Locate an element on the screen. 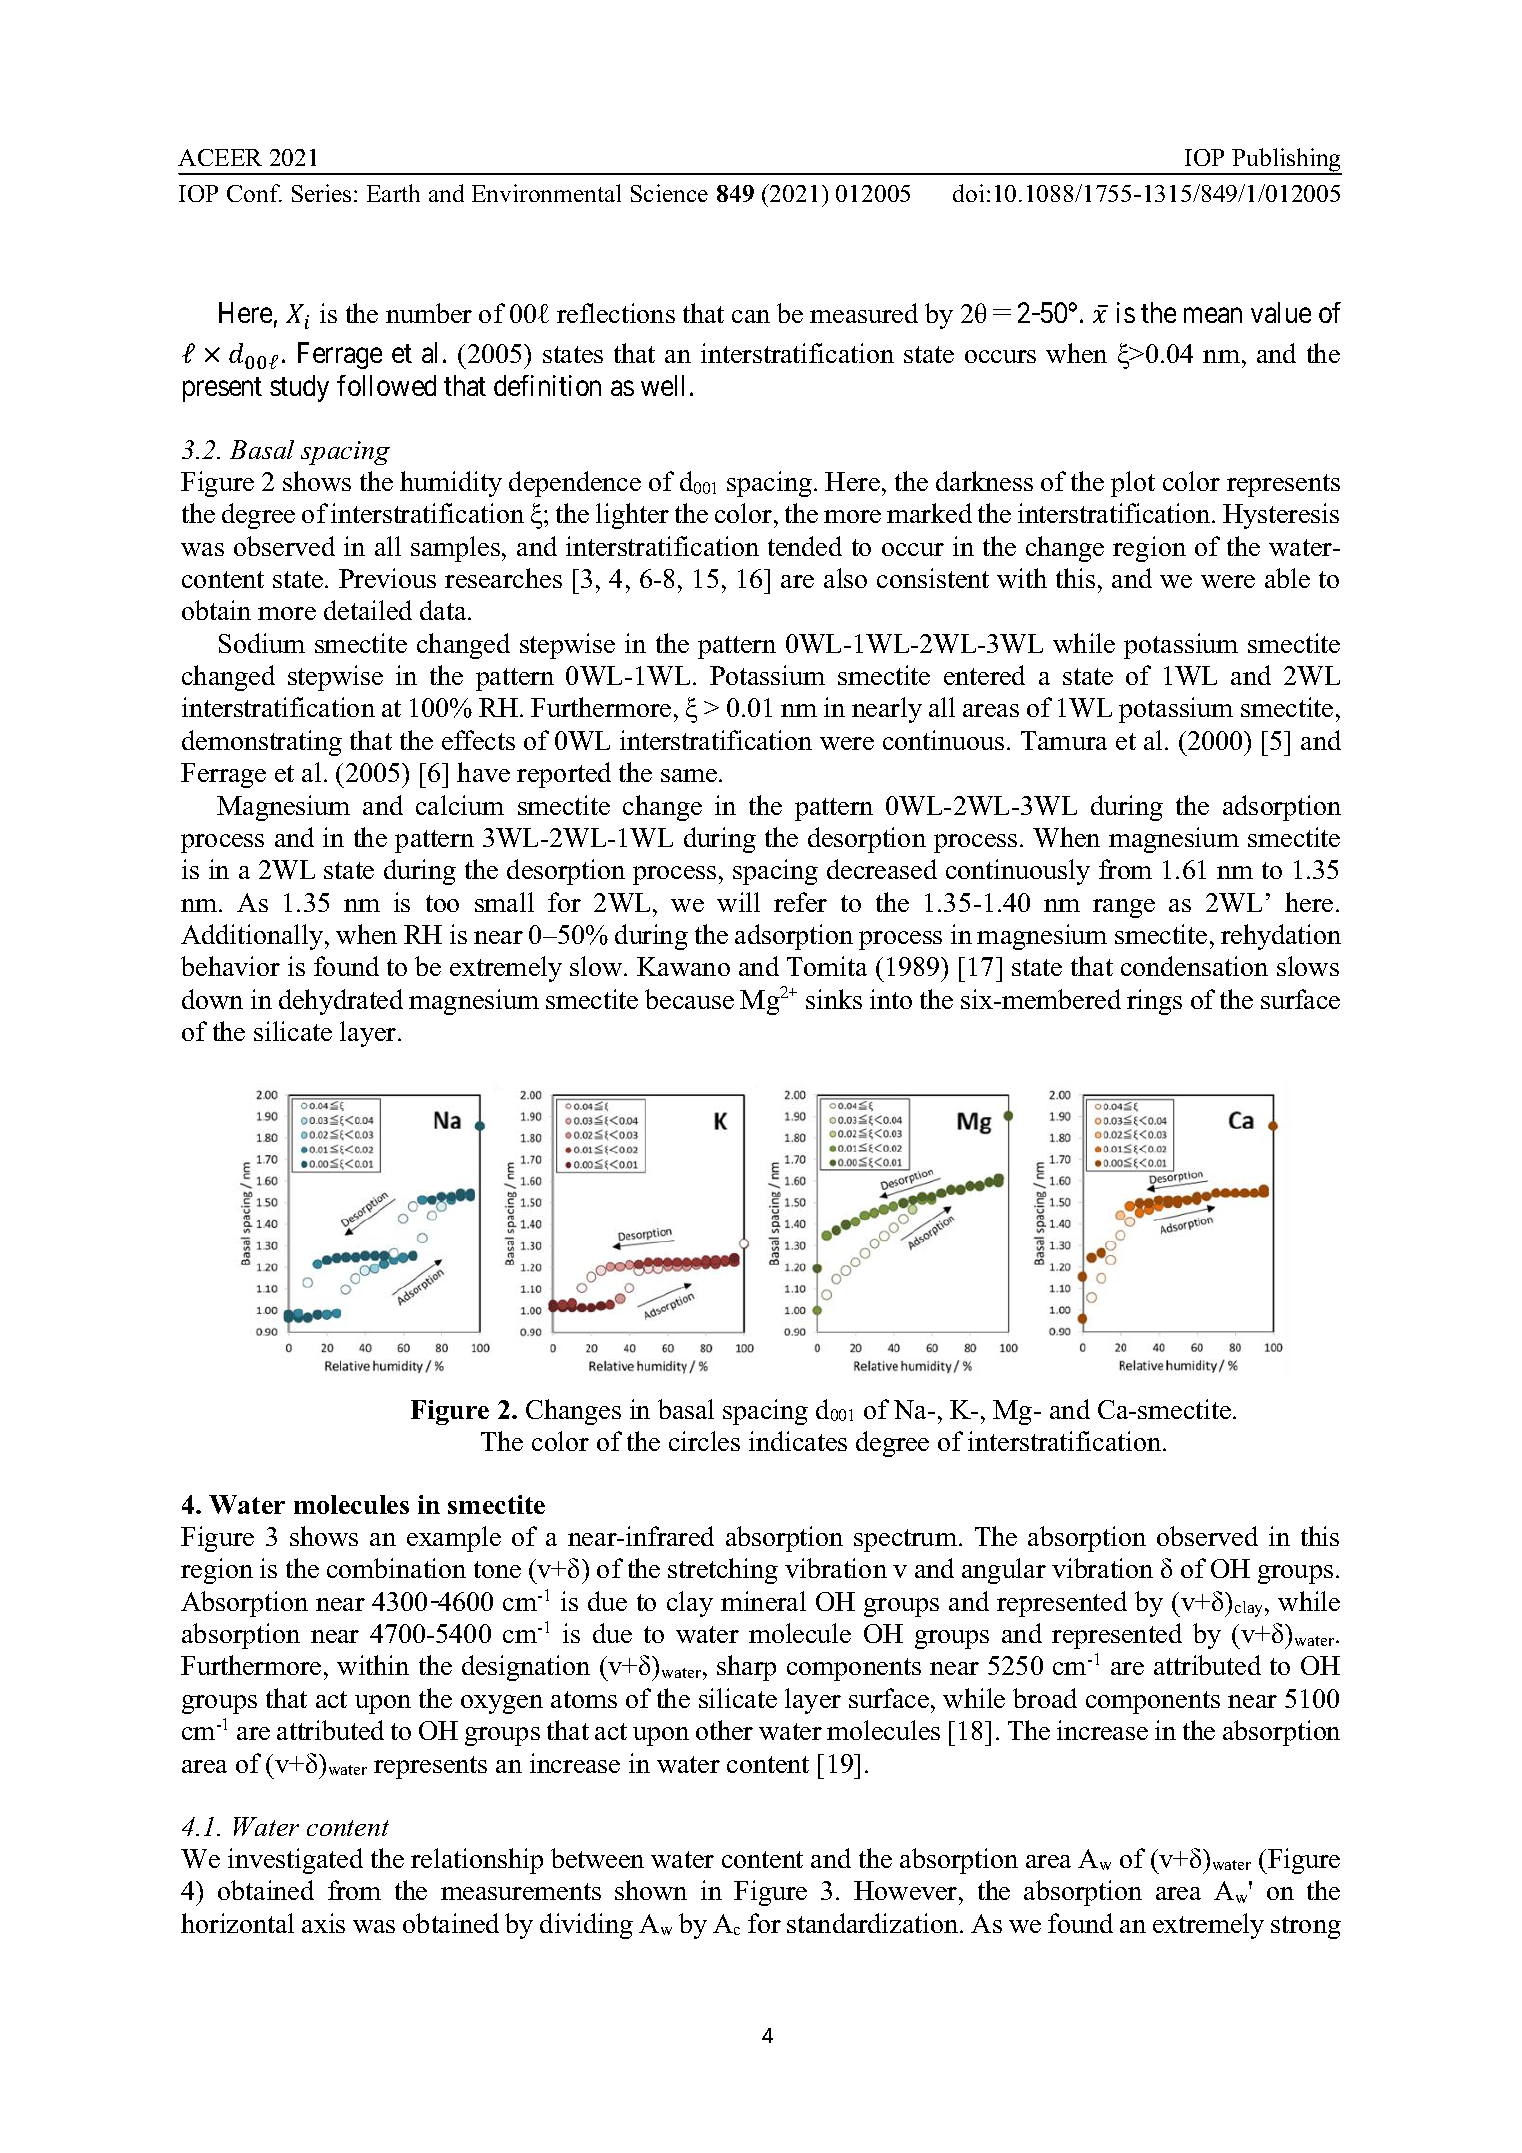 The width and height of the screenshot is (1522, 2153). because is located at coordinates (689, 999).
